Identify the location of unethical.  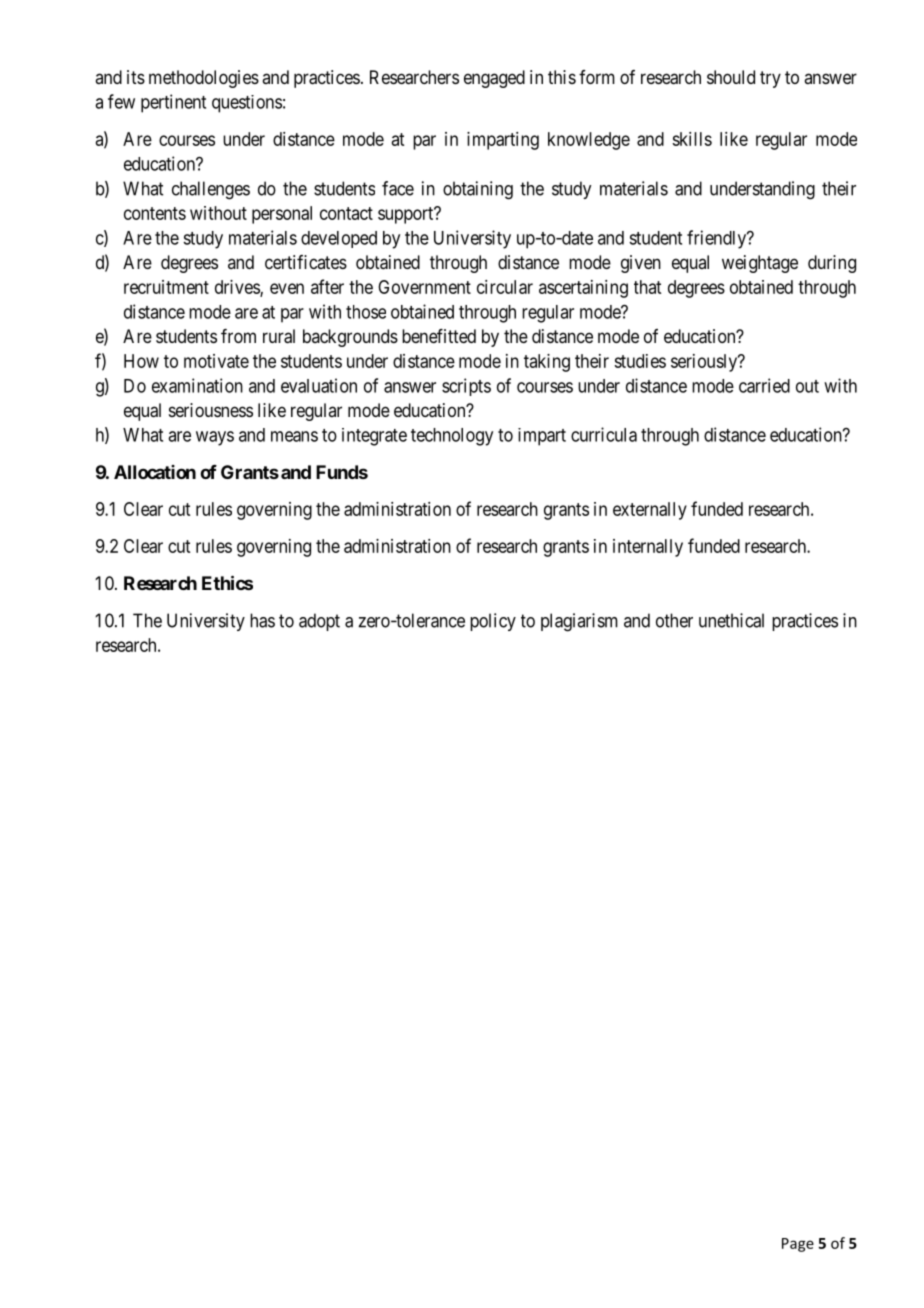
(731, 620).
